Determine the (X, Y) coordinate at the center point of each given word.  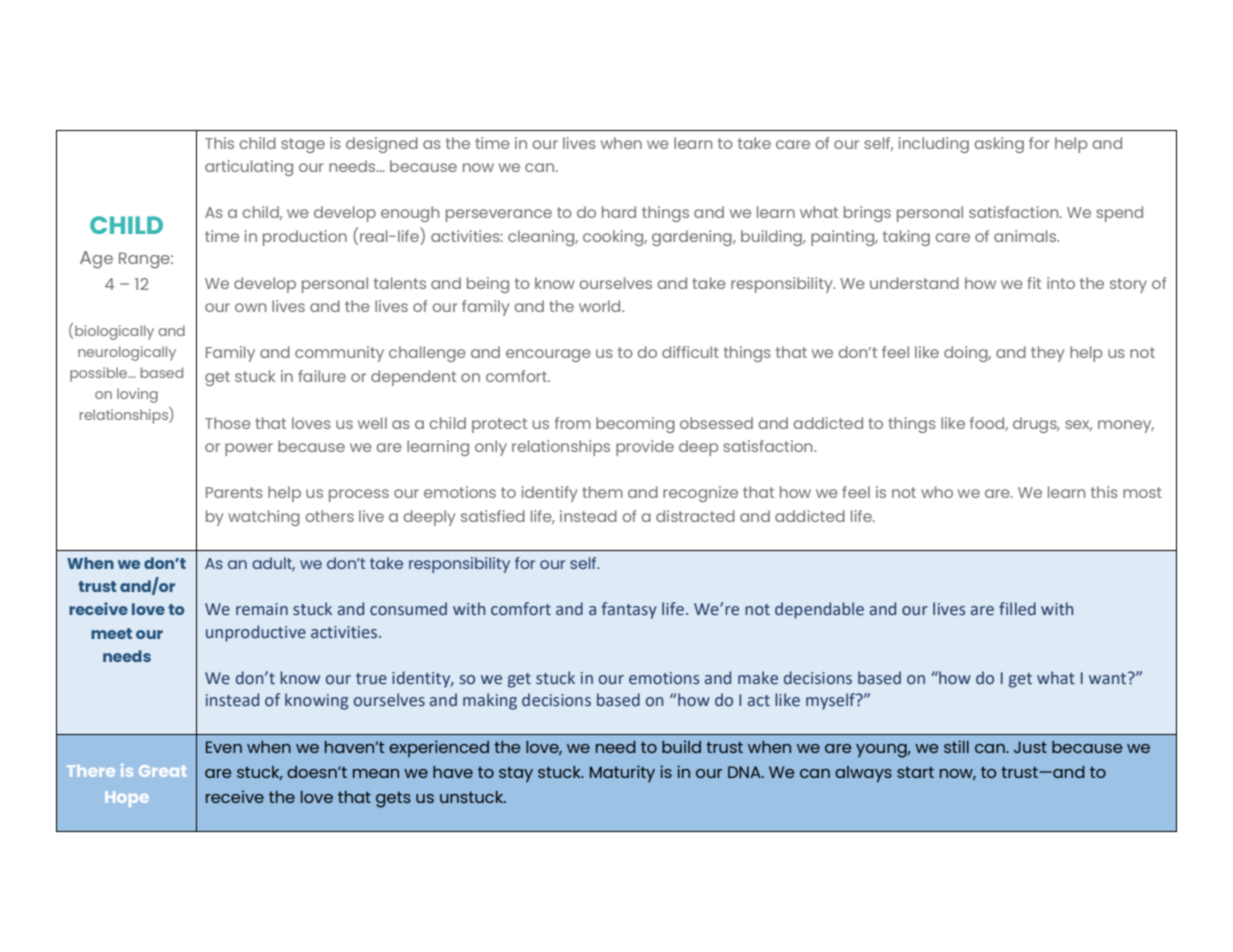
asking (999, 145)
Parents (234, 492)
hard (619, 212)
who (937, 492)
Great (162, 771)
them (602, 492)
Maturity (622, 773)
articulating (249, 168)
